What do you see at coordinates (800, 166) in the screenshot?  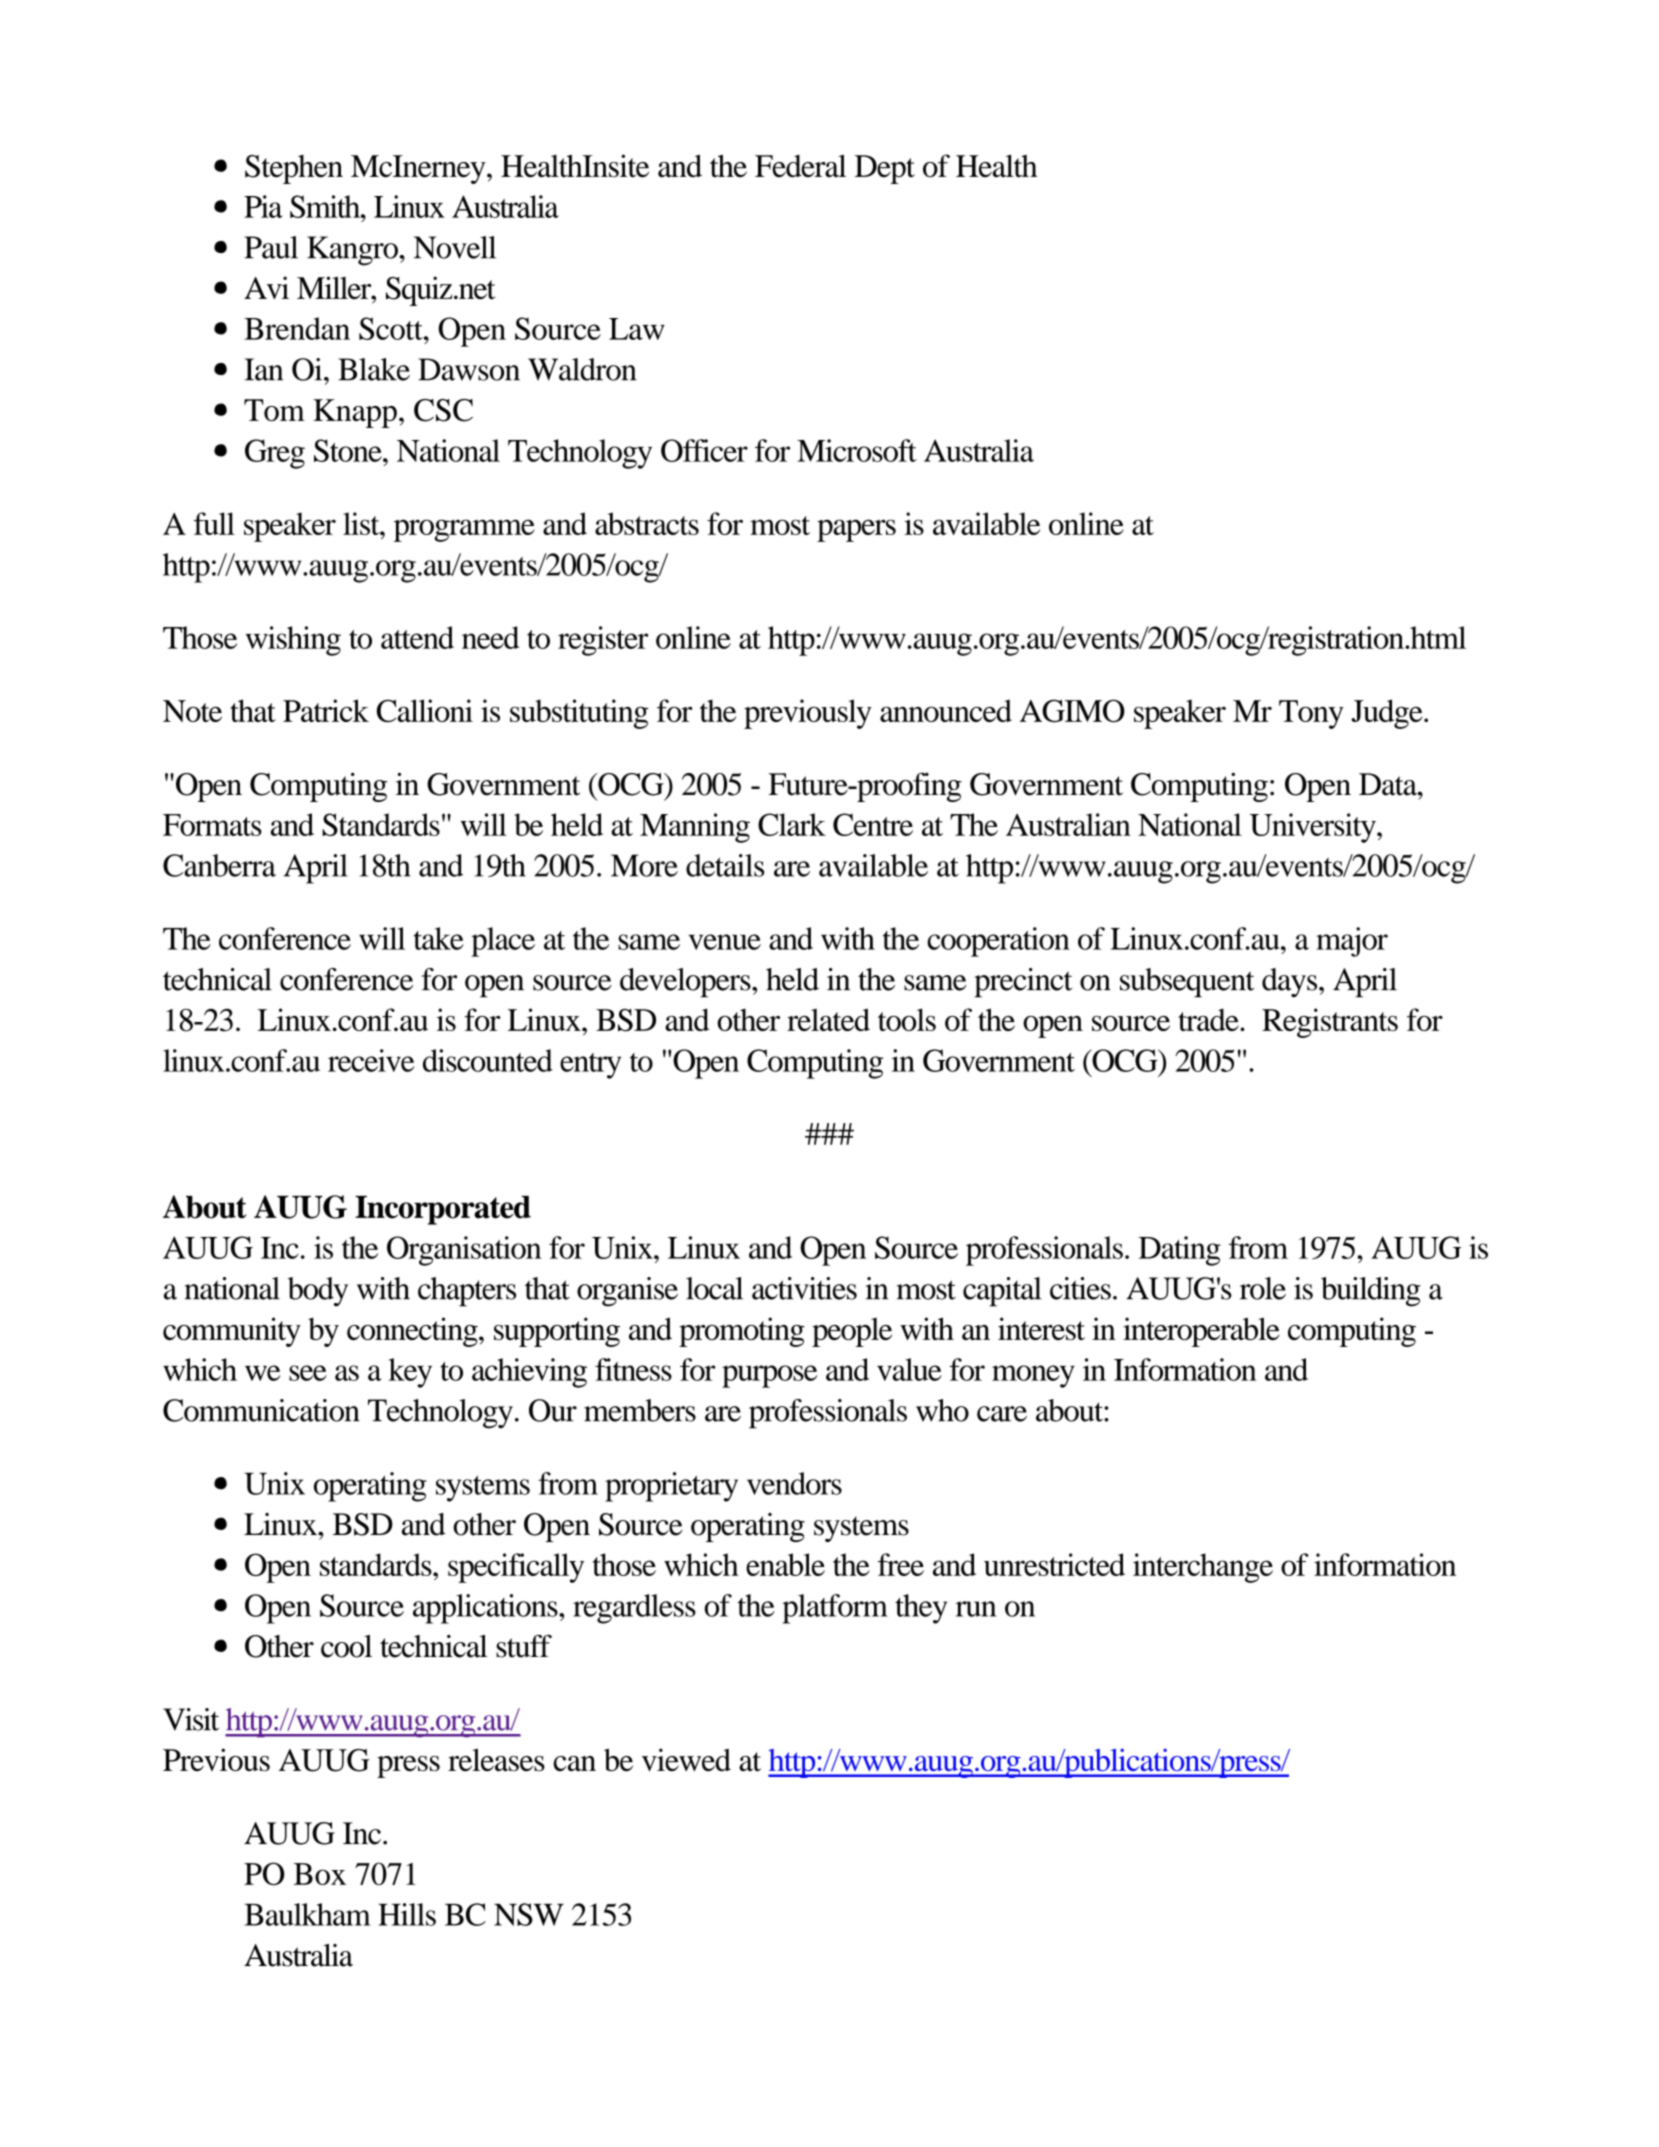 I see `Federal` at bounding box center [800, 166].
